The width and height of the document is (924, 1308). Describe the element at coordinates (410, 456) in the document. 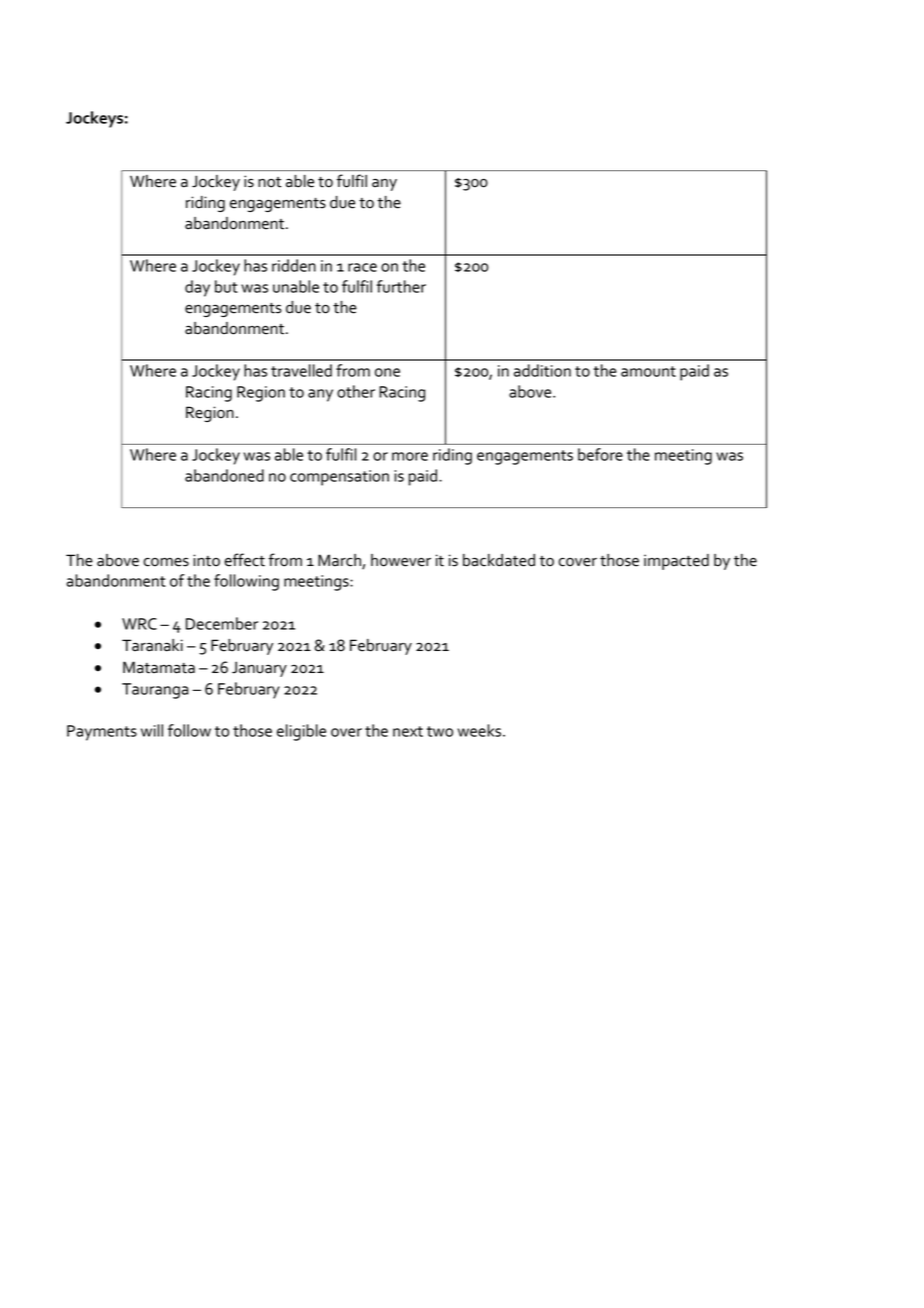

I see `more` at that location.
